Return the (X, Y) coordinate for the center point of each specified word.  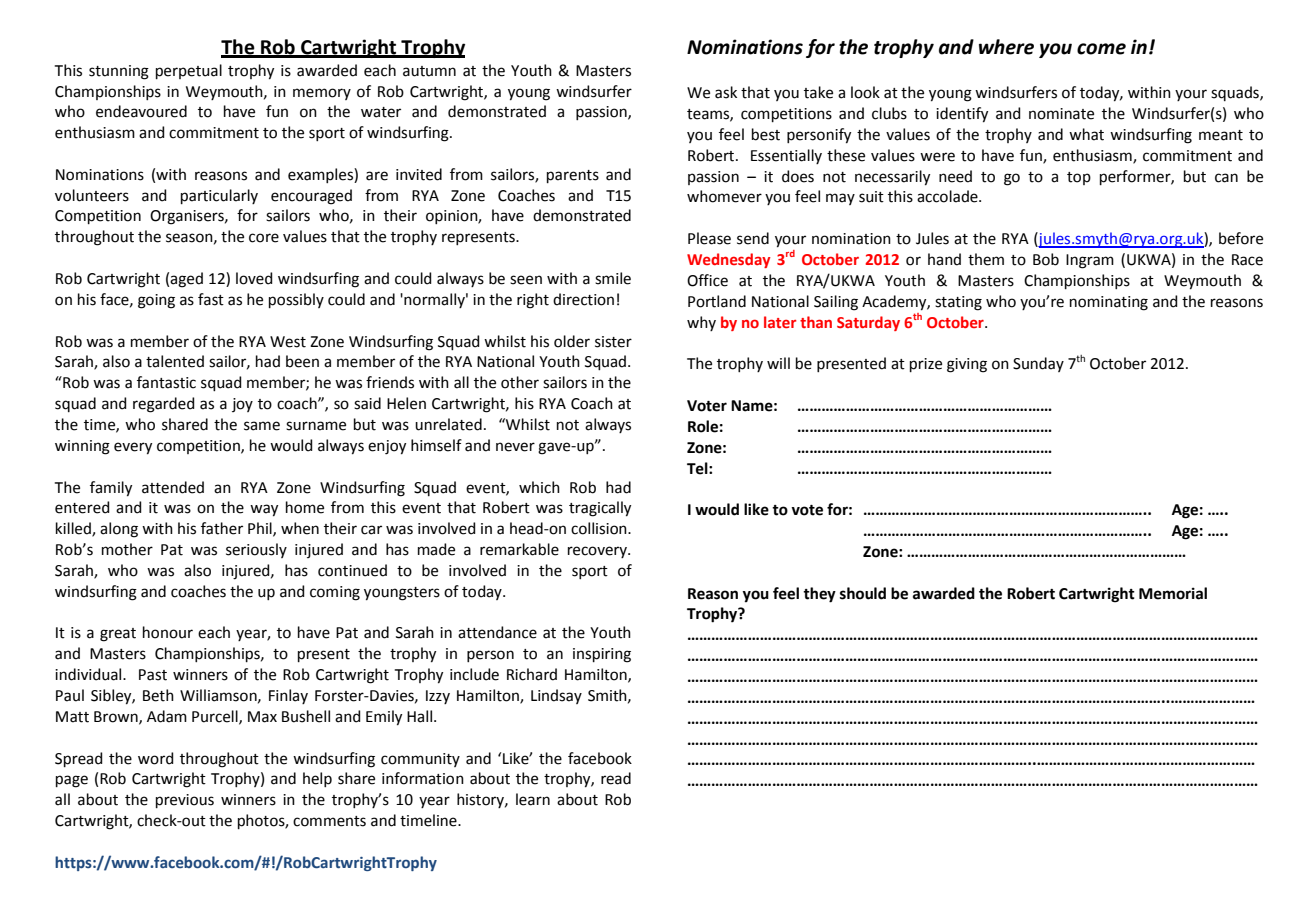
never (515, 447)
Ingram (1090, 261)
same (262, 426)
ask (726, 92)
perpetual (189, 71)
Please (709, 238)
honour (168, 632)
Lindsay (556, 696)
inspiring (602, 655)
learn (533, 799)
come (1101, 49)
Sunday (1038, 364)
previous (185, 801)
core (264, 238)
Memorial (1173, 593)
